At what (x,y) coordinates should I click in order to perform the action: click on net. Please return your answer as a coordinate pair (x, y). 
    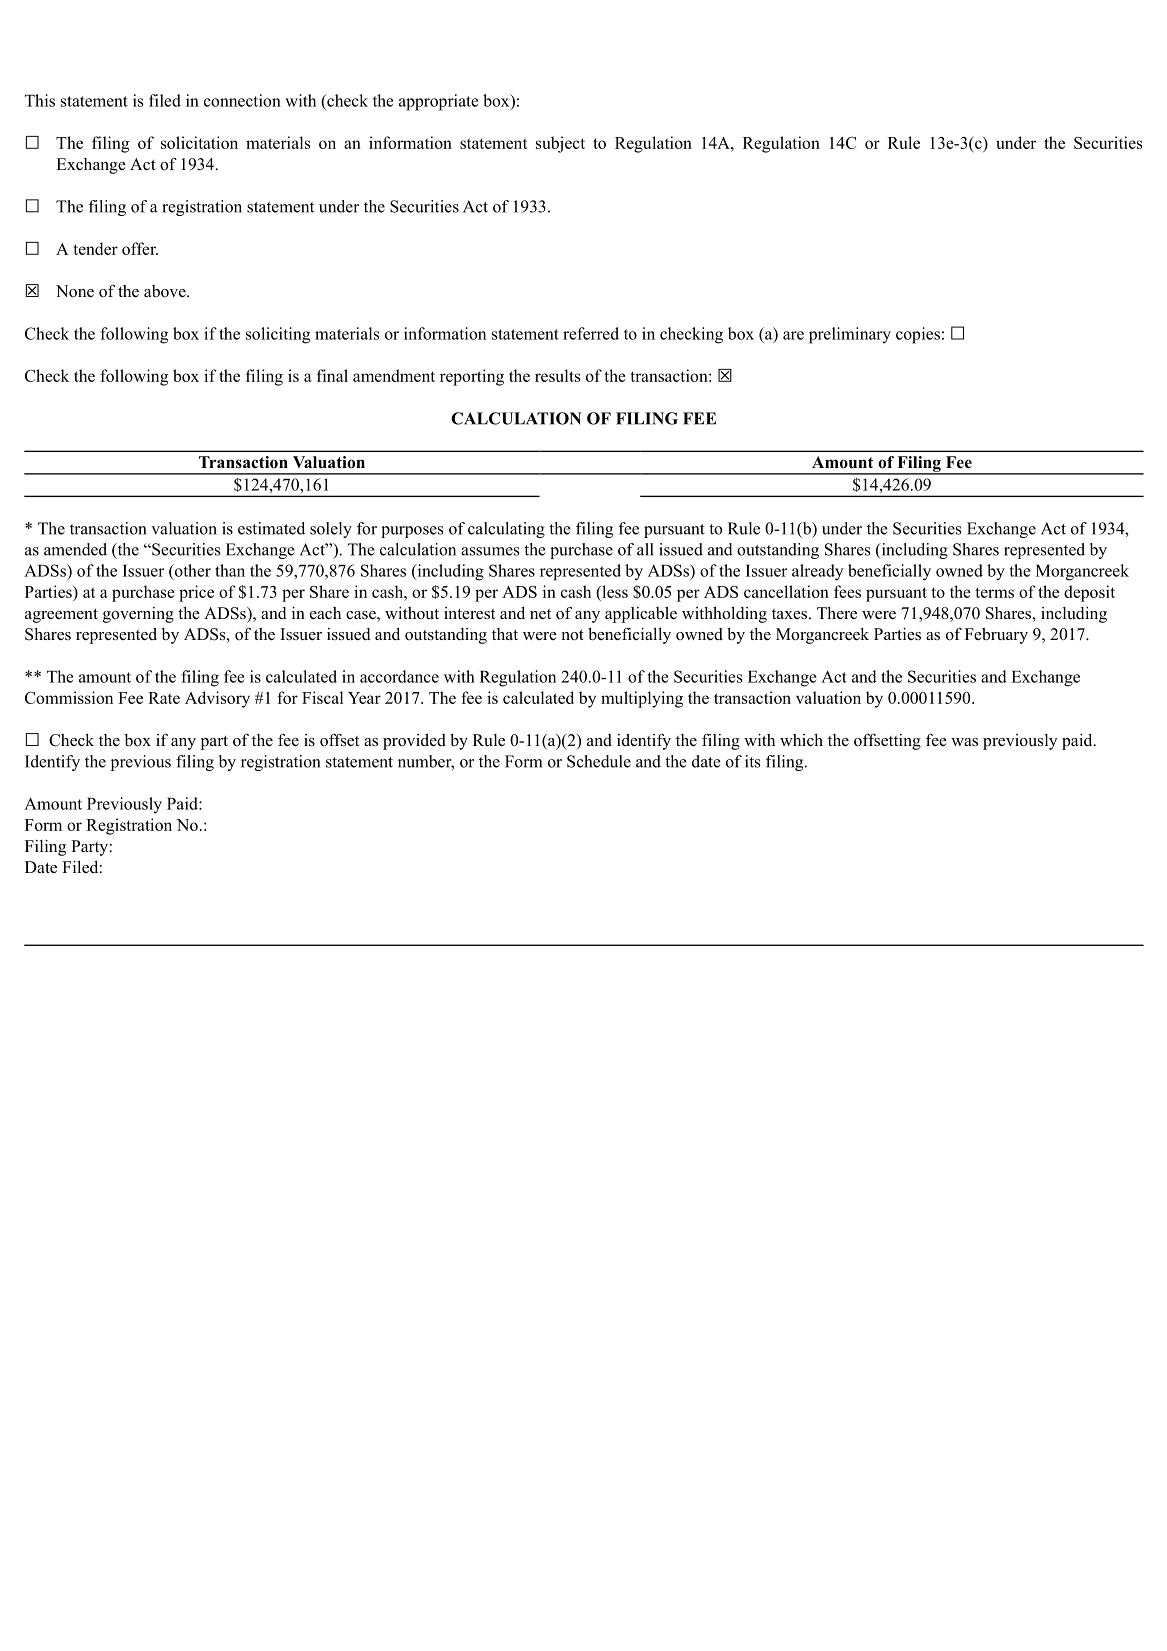
    Looking at the image, I should click on (540, 614).
